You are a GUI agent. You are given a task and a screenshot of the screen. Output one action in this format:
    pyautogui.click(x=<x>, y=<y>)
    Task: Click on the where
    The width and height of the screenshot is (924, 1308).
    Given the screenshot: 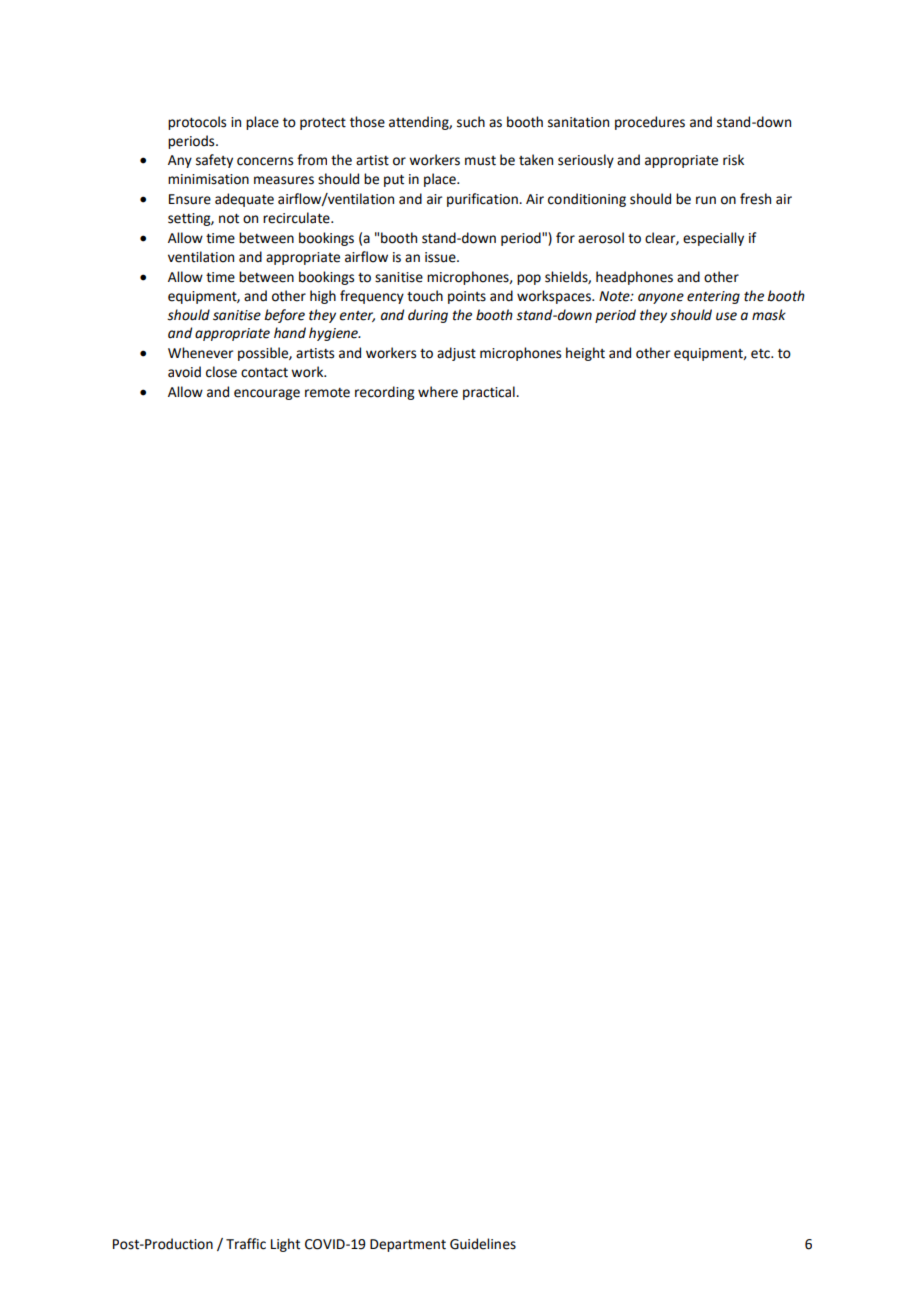 What is the action you would take?
    pyautogui.click(x=438, y=392)
